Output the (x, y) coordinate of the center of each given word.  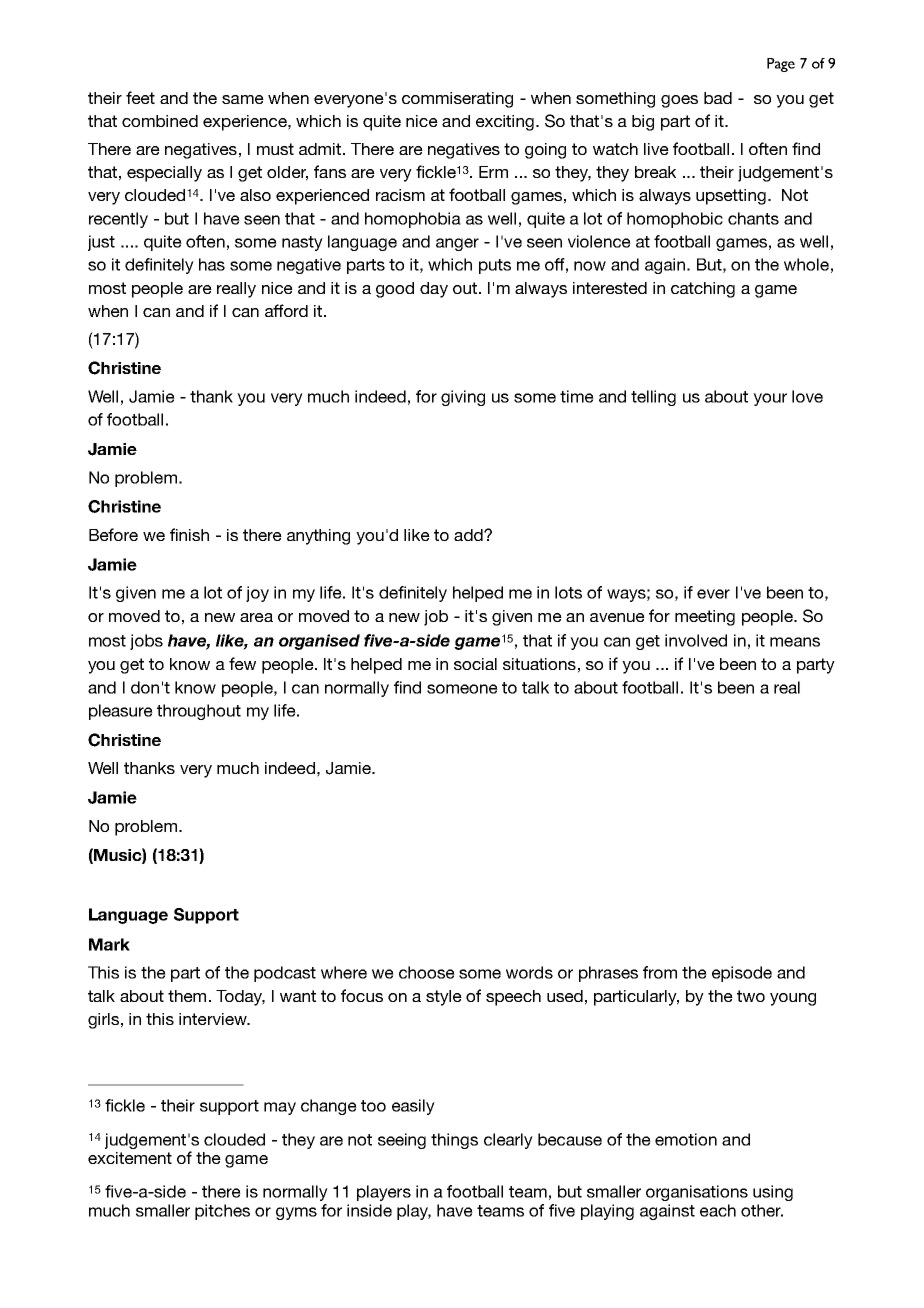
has (212, 264)
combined (160, 121)
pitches (222, 1212)
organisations (697, 1193)
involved (696, 640)
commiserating (457, 100)
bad (718, 98)
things (454, 1141)
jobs (146, 642)
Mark (109, 944)
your (770, 399)
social (475, 664)
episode (742, 974)
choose (427, 972)
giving (463, 398)
